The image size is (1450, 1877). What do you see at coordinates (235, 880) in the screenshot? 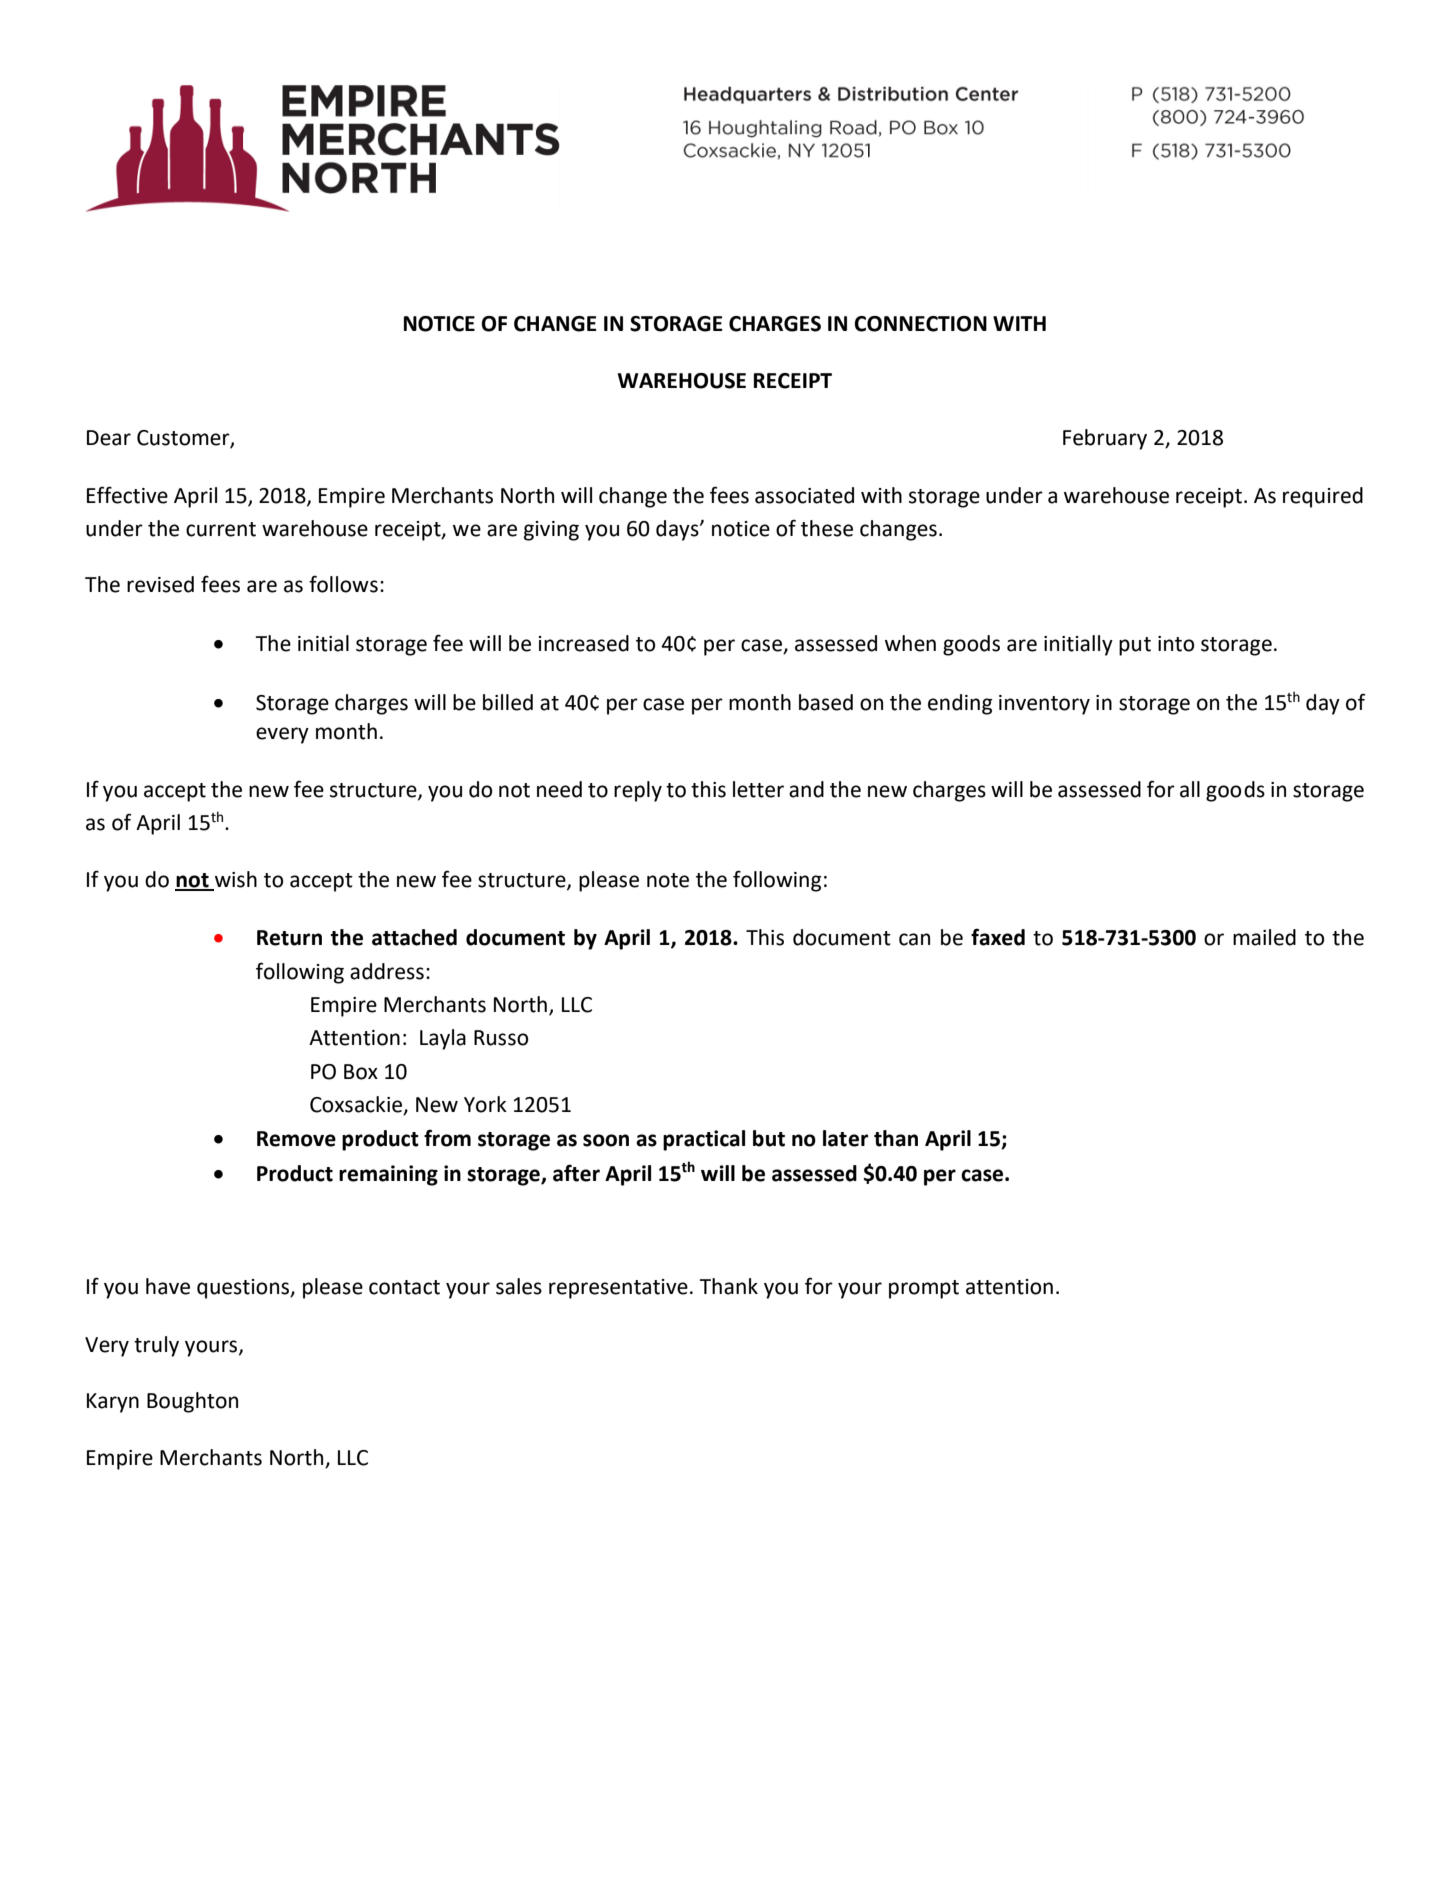
I see `wish` at bounding box center [235, 880].
